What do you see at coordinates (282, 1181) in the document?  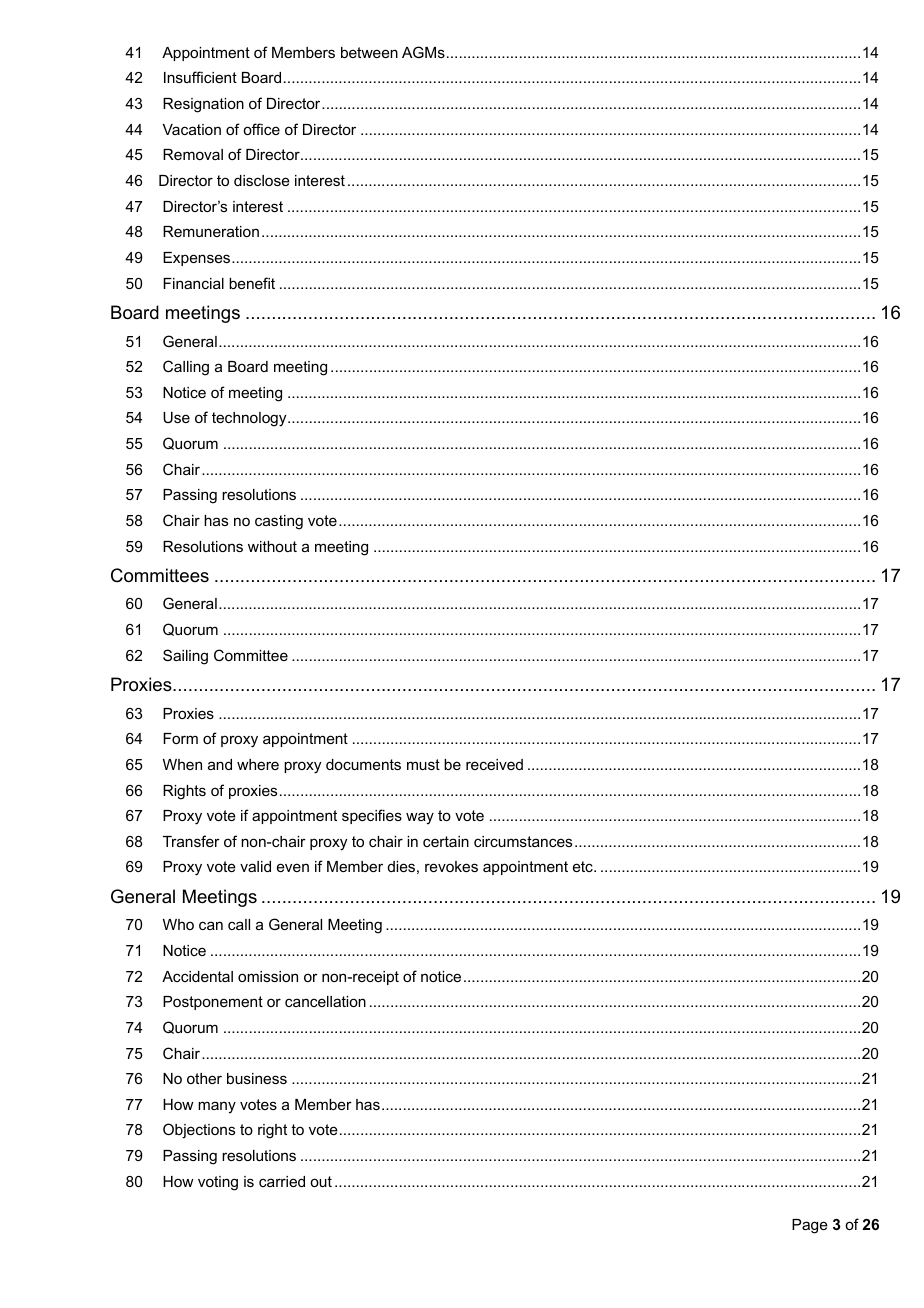 I see `carried` at bounding box center [282, 1181].
